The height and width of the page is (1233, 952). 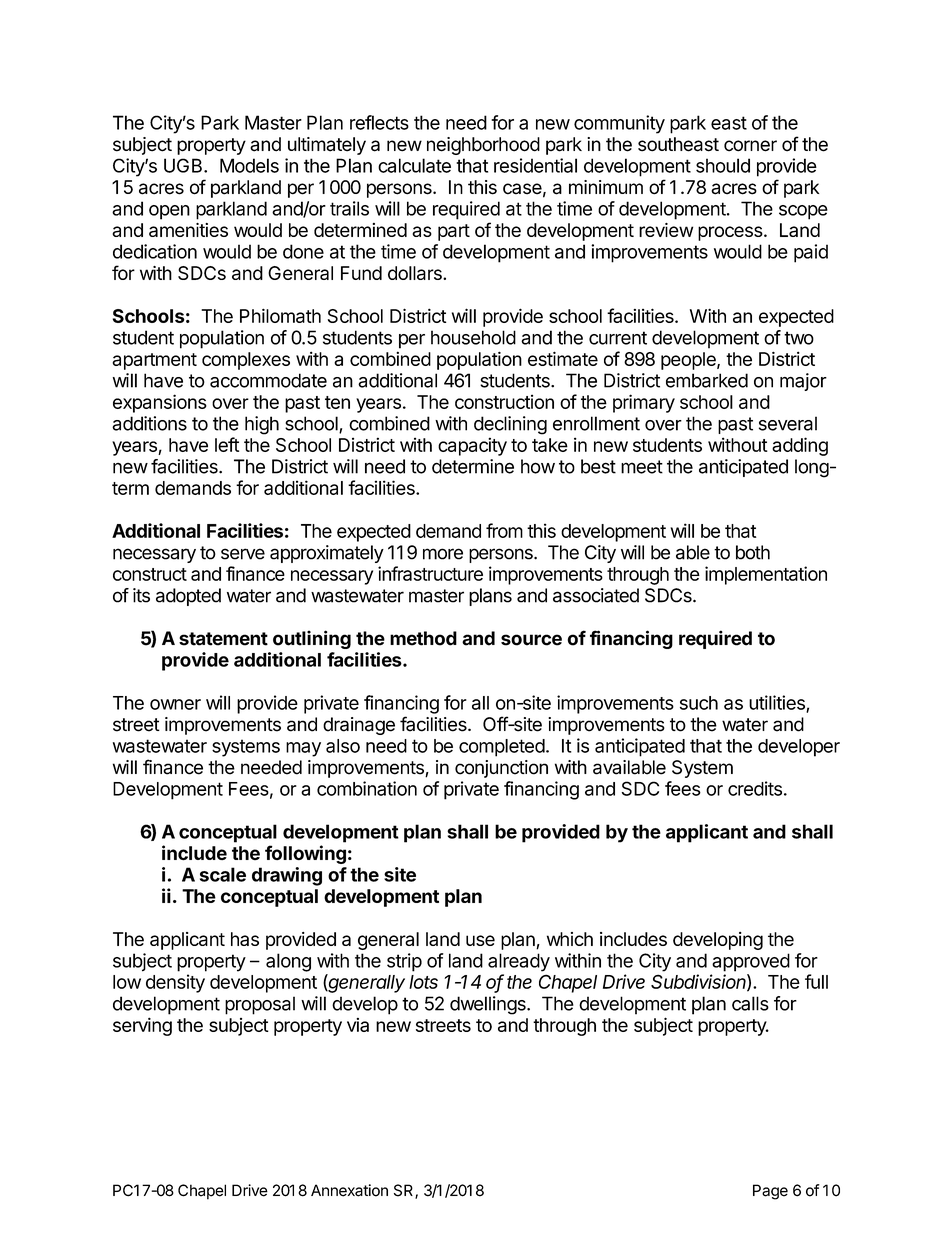 What do you see at coordinates (751, 962) in the page?
I see `approved` at bounding box center [751, 962].
